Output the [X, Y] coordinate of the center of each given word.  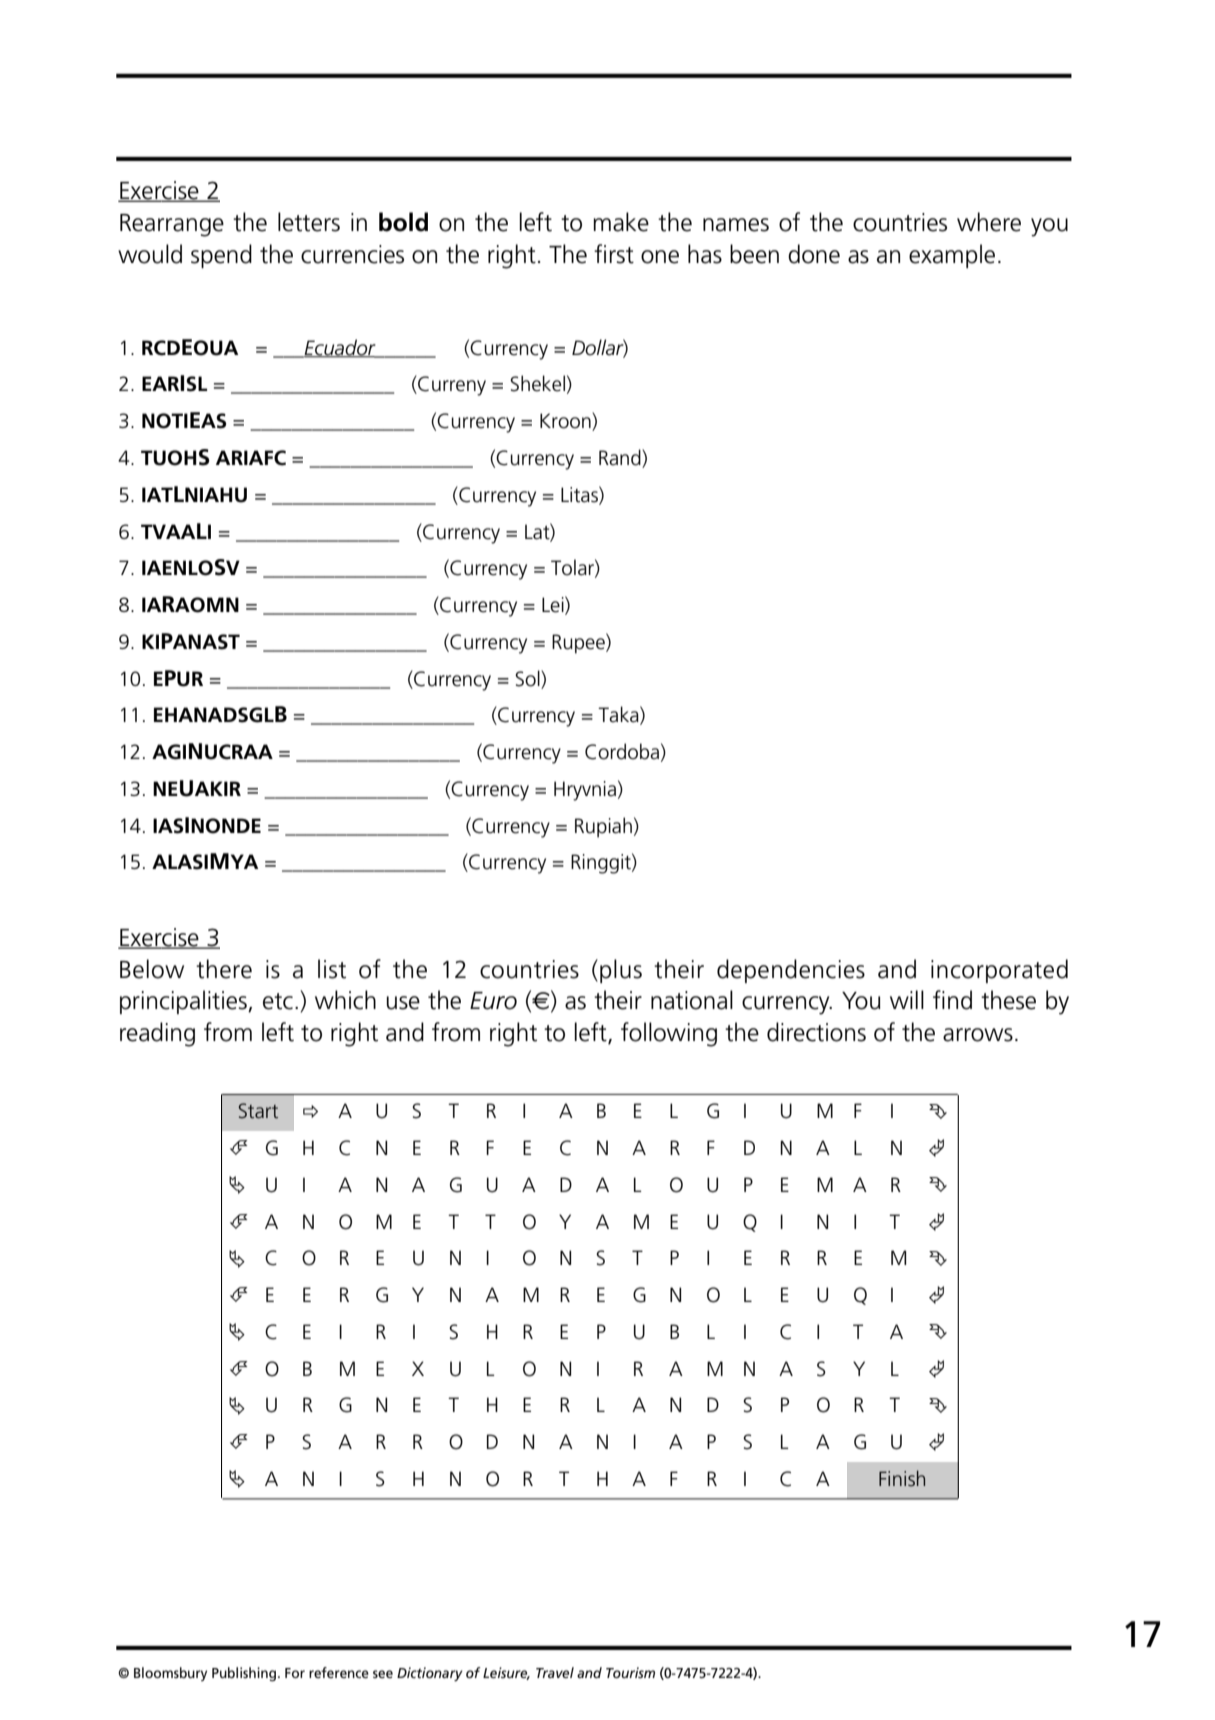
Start [258, 1111]
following [669, 1034]
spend [221, 256]
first [614, 254]
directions [816, 1032]
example [952, 256]
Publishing [244, 1674]
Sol [528, 678]
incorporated [999, 971]
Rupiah [603, 827]
